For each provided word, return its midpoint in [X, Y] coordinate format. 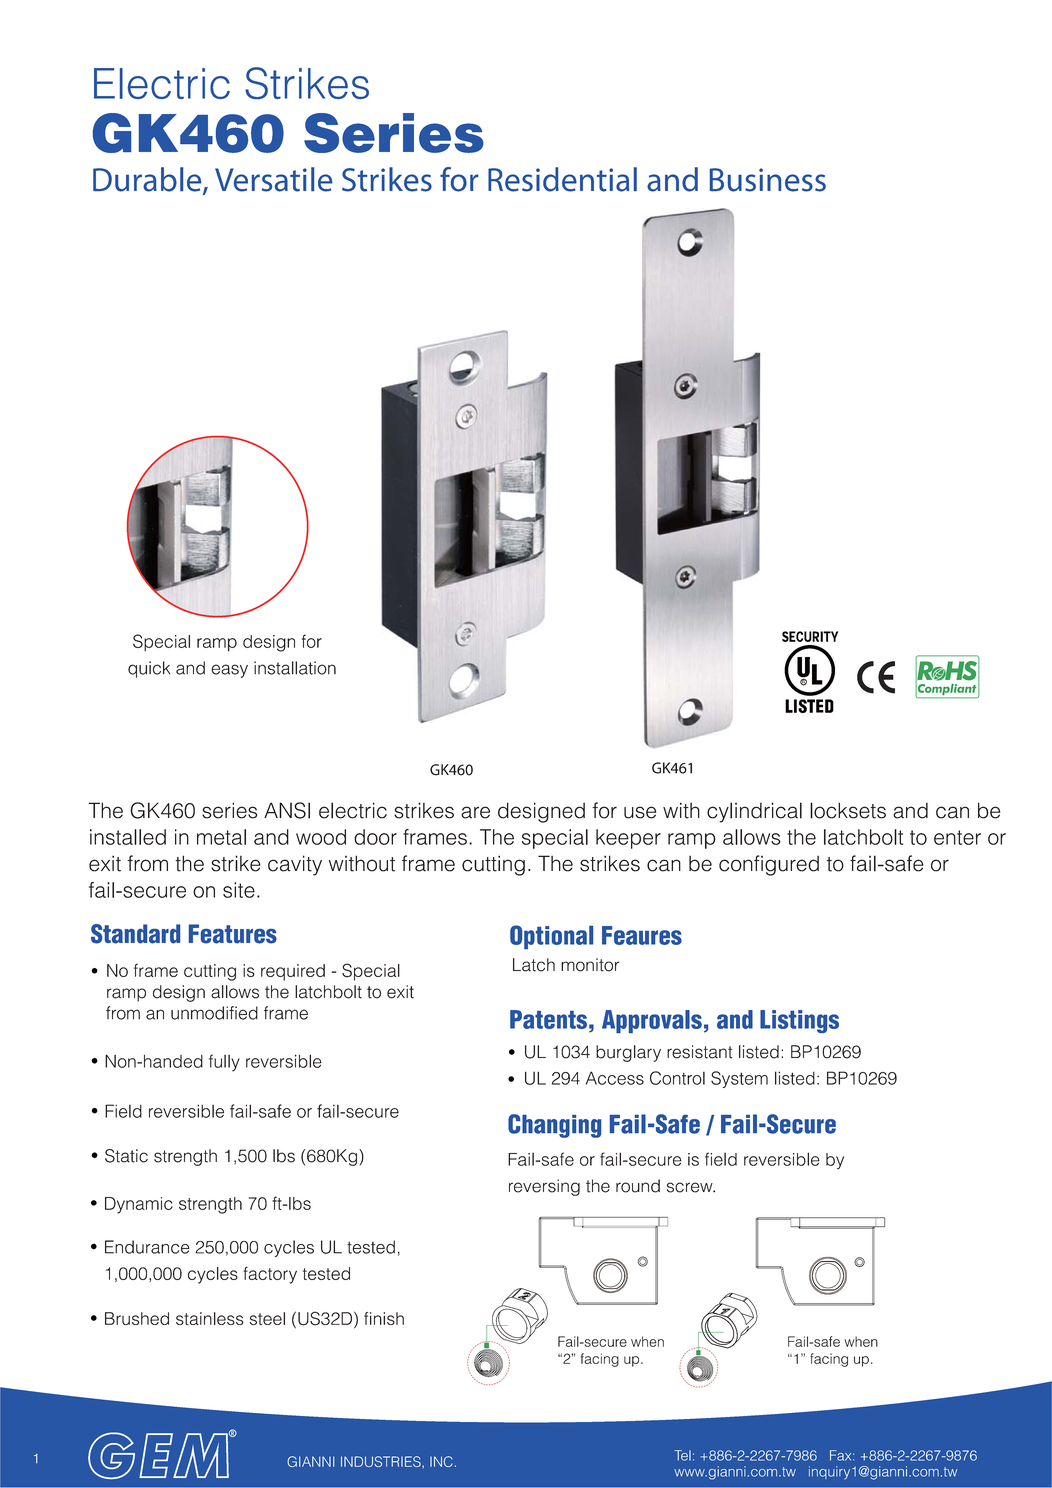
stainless [210, 1318]
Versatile [273, 179]
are [475, 812]
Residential [562, 179]
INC [441, 1461]
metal [221, 837]
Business [768, 180]
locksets [848, 810]
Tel [682, 1455]
